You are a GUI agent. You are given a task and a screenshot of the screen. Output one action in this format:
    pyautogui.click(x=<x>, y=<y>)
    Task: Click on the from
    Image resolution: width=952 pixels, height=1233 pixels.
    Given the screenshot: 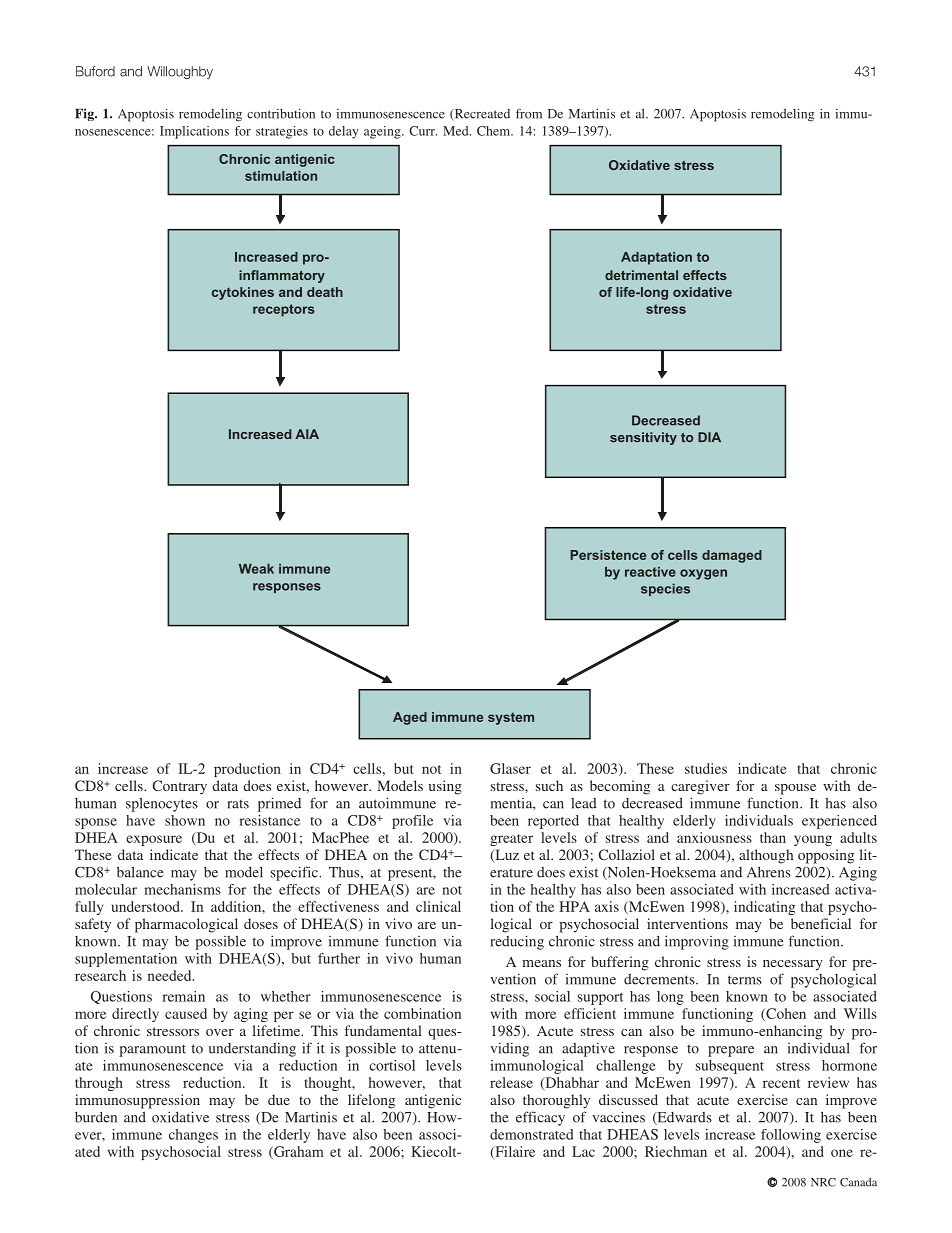 What is the action you would take?
    pyautogui.click(x=529, y=113)
